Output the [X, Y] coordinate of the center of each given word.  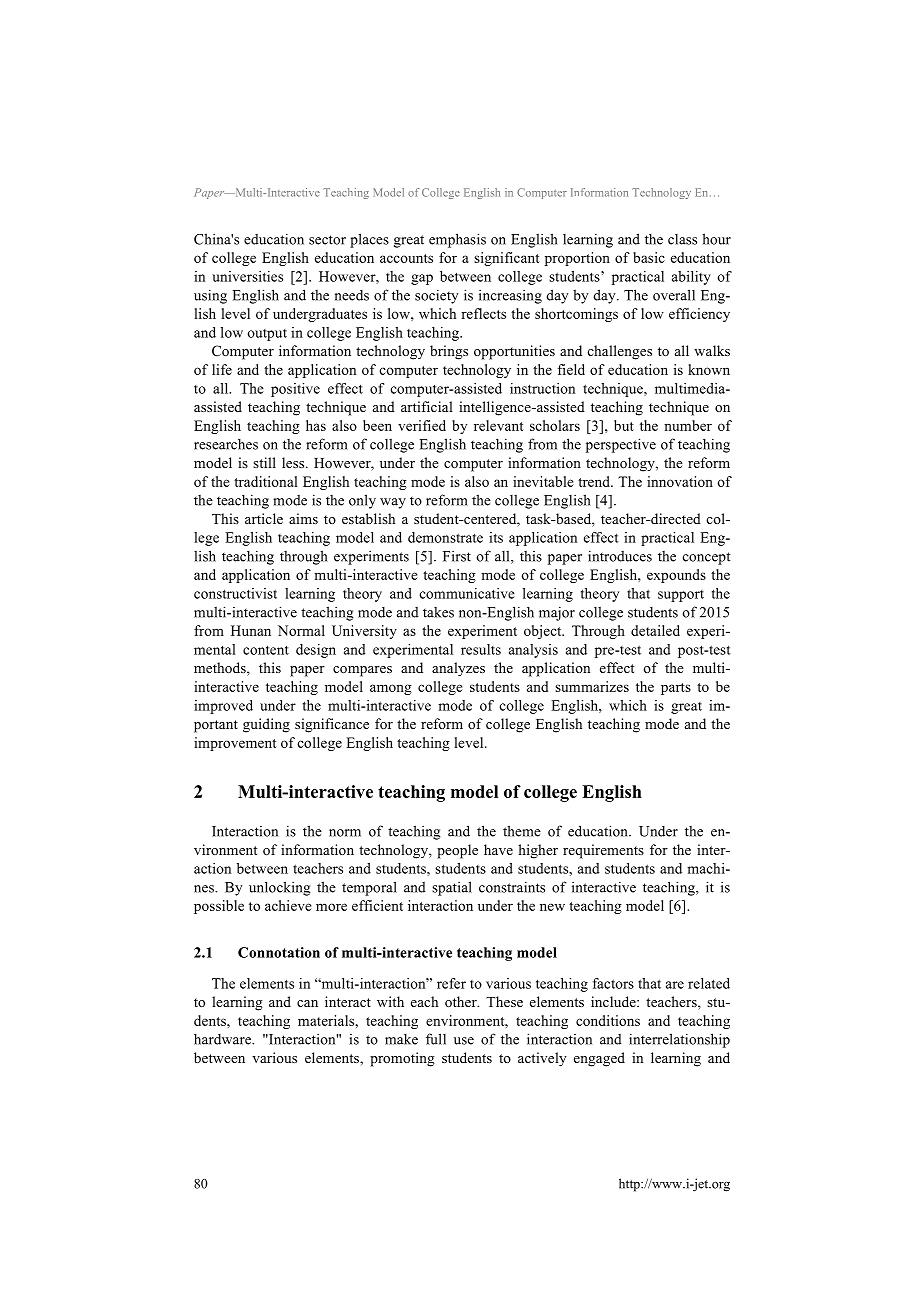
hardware [223, 1039]
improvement [235, 744]
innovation [680, 481]
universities [247, 276]
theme [522, 831]
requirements [603, 851]
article [264, 518]
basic [649, 257]
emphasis [457, 240]
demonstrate [445, 537]
